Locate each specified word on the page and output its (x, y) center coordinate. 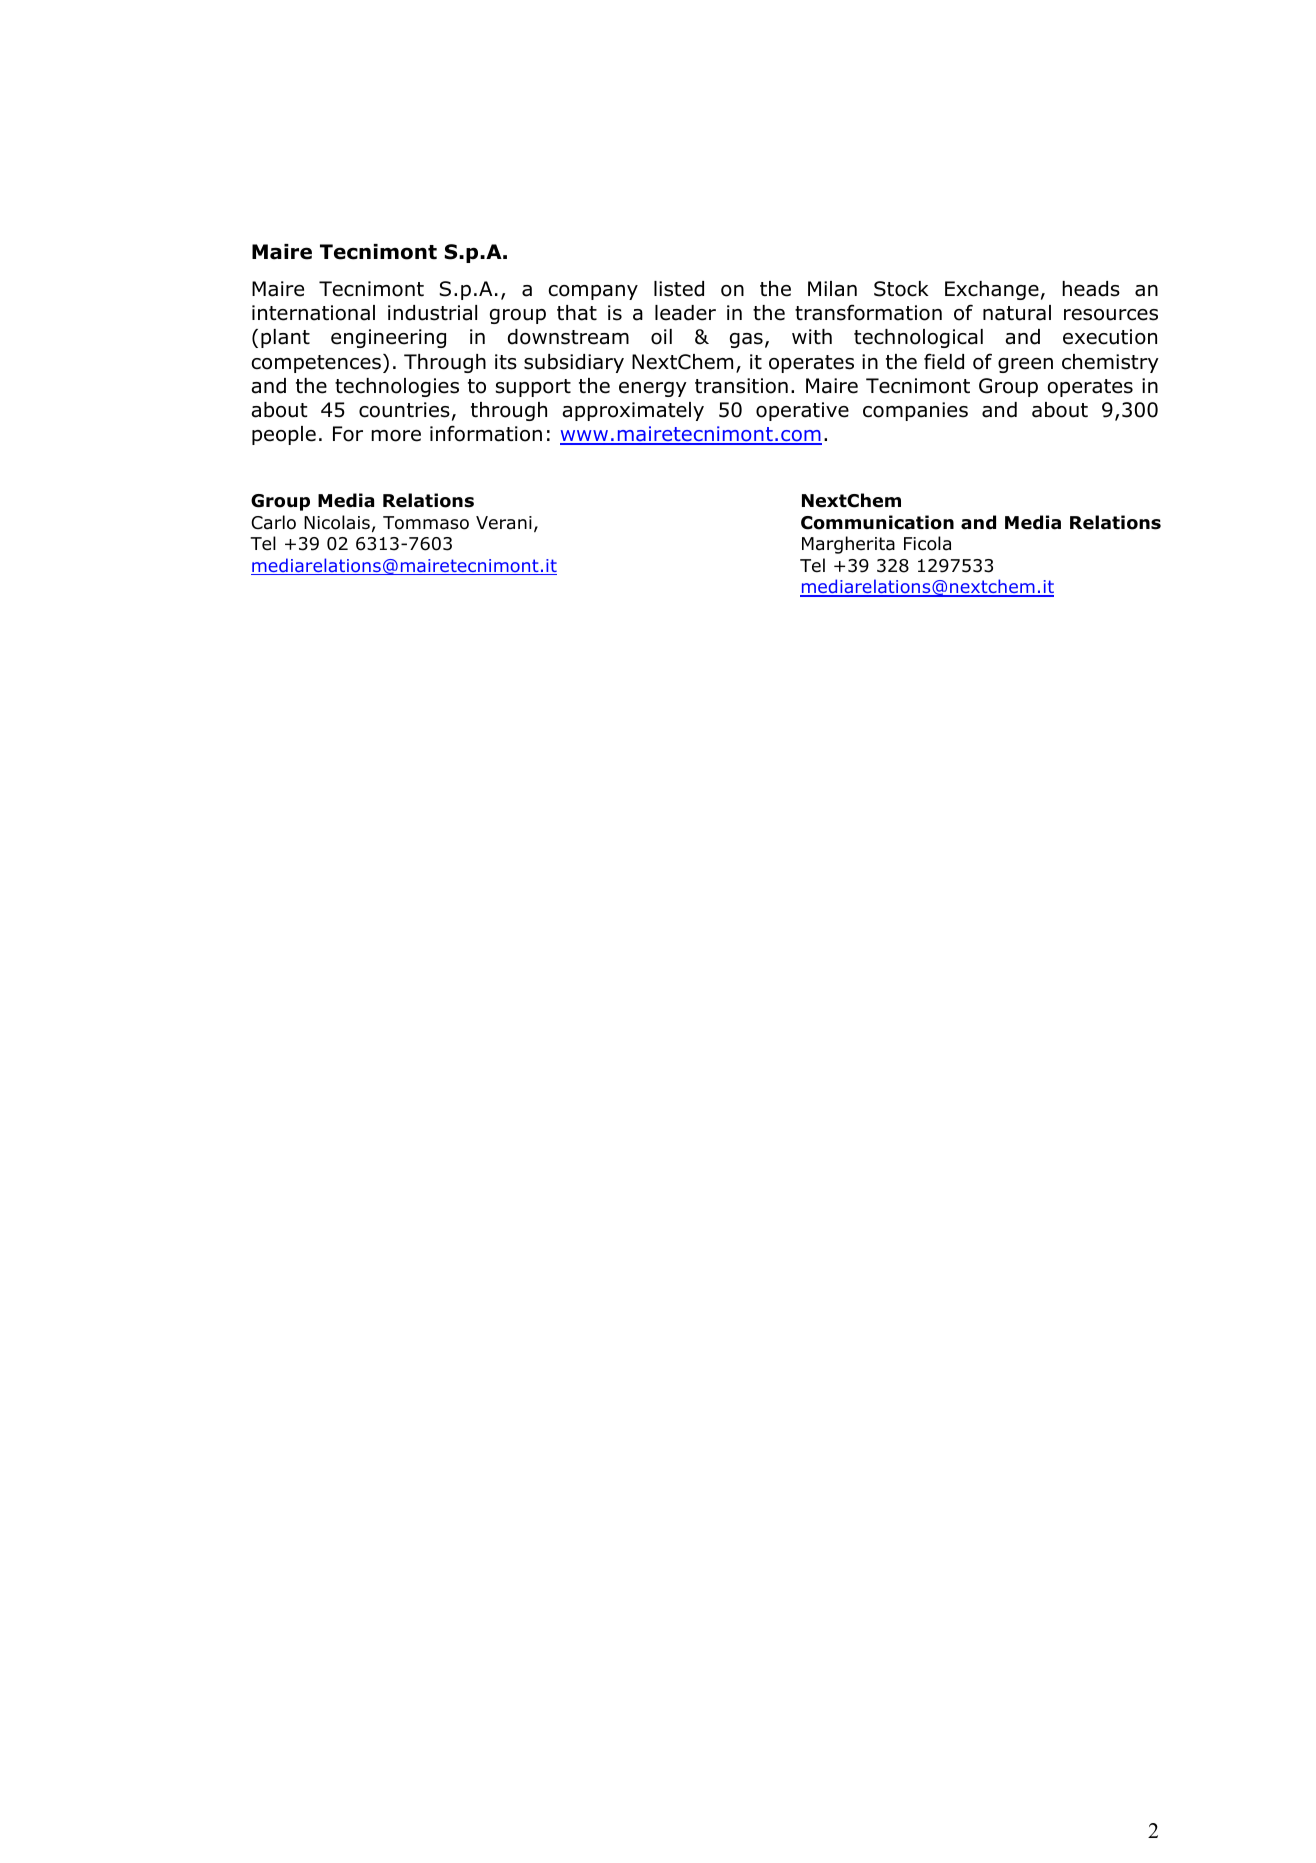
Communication (877, 522)
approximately (633, 411)
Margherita (848, 545)
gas (746, 340)
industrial (432, 313)
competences (316, 364)
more (396, 436)
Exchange (992, 290)
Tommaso (426, 523)
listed (679, 289)
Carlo (273, 522)
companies (915, 411)
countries (404, 410)
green (1025, 365)
